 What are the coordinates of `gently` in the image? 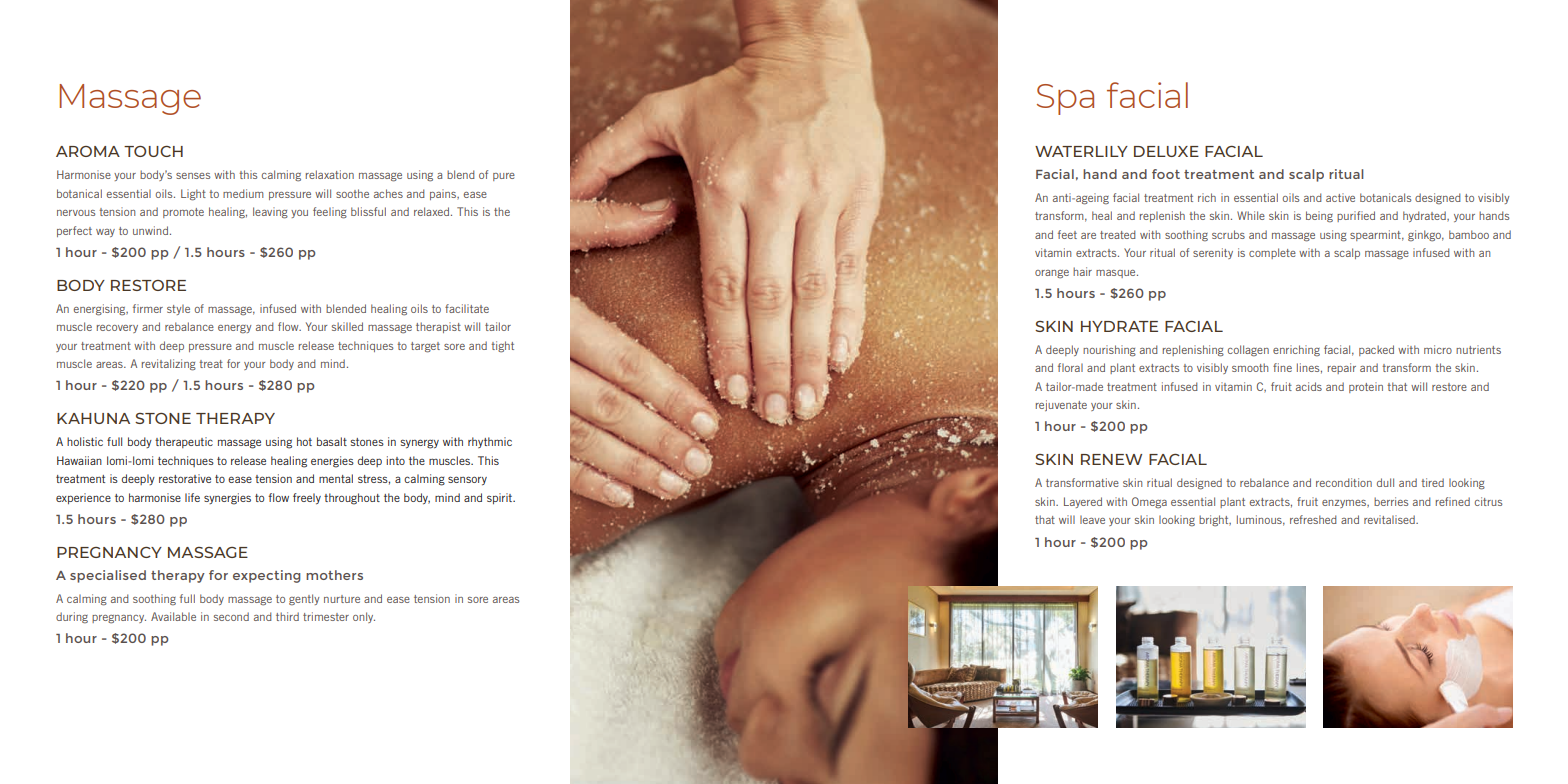 It's located at (304, 600).
